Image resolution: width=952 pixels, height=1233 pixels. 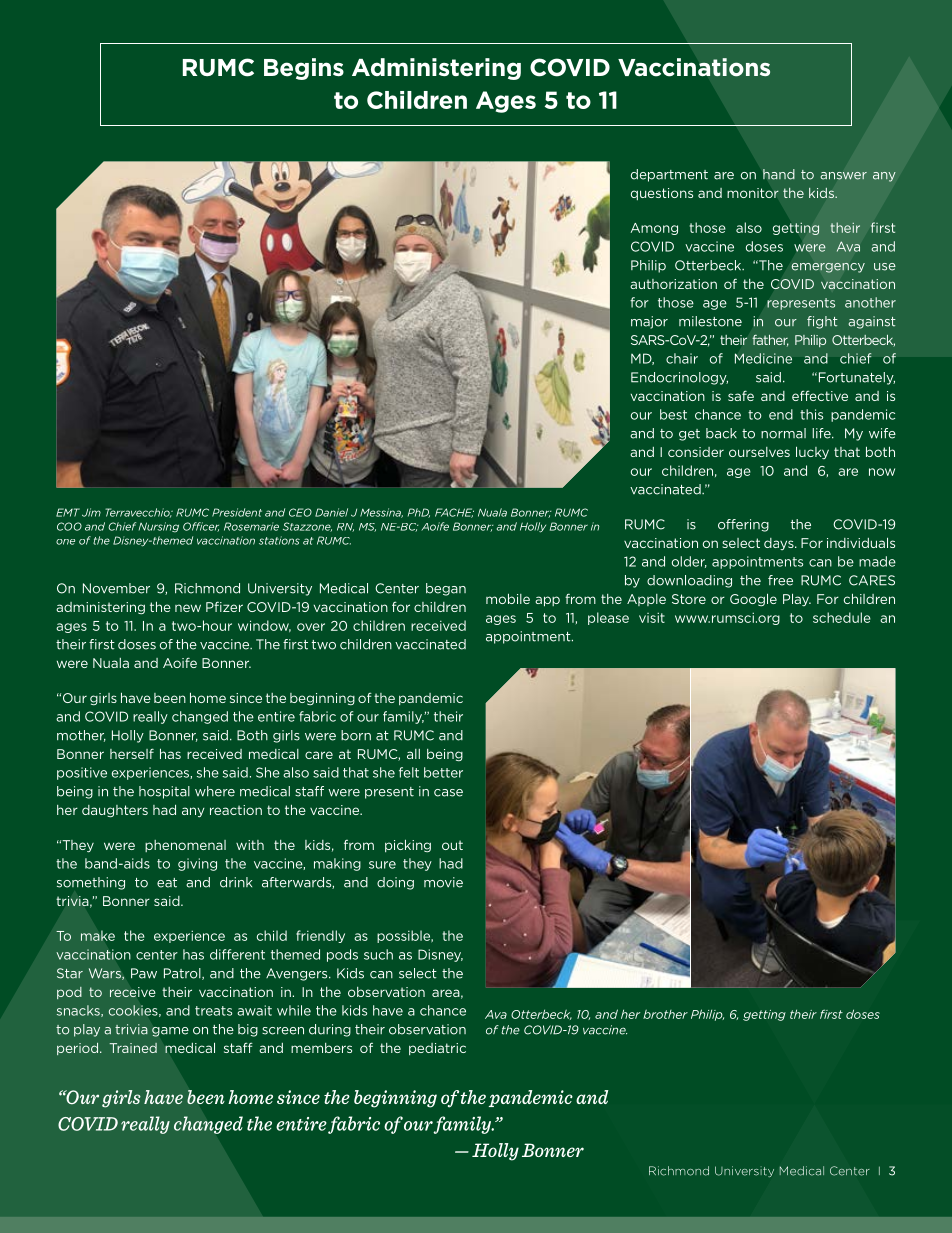 What do you see at coordinates (446, 589) in the screenshot?
I see `began` at bounding box center [446, 589].
